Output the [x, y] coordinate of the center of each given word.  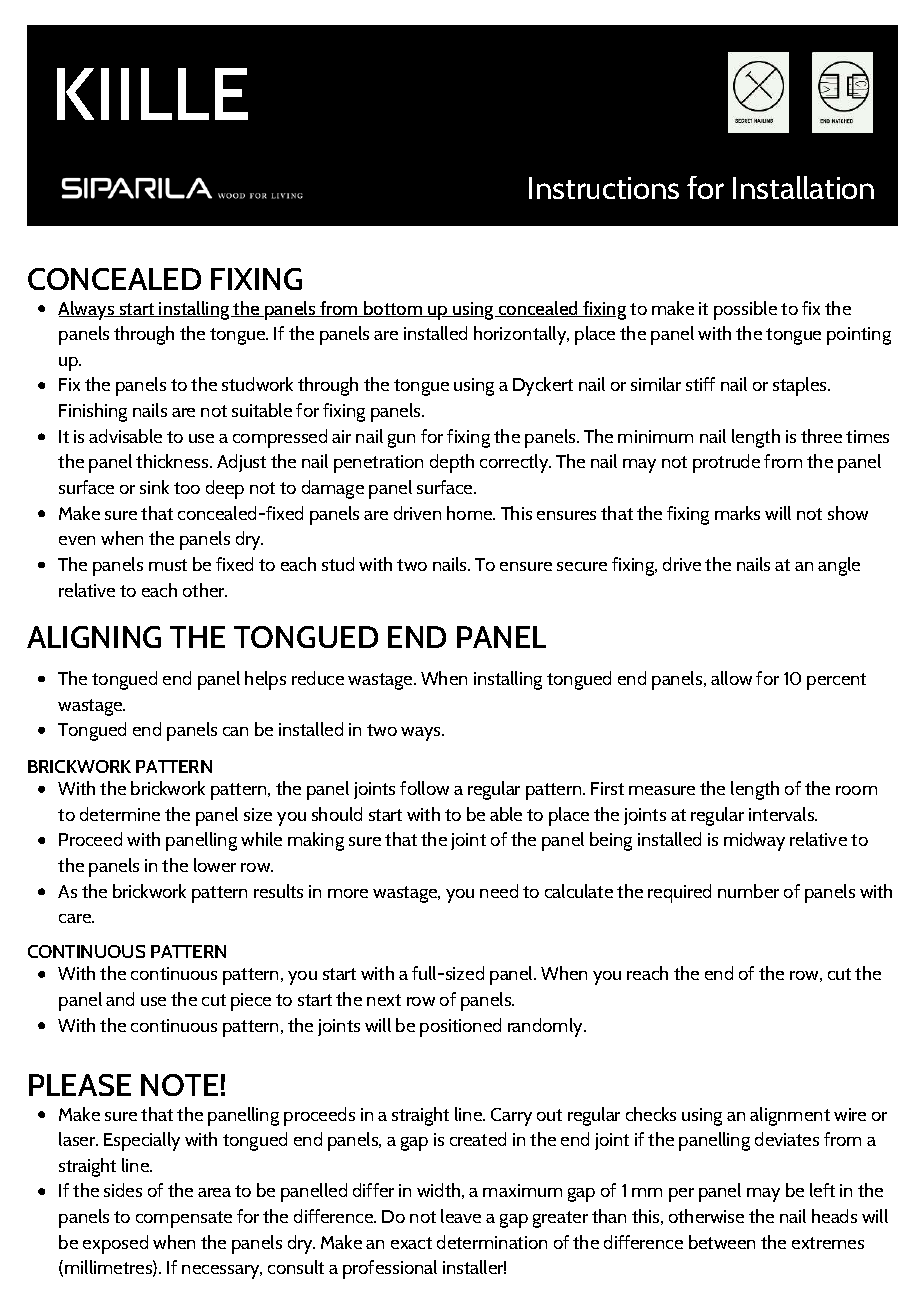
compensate [184, 1219]
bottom [393, 309]
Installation [803, 187]
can [235, 731]
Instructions [604, 188]
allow [731, 678]
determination [492, 1242]
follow [424, 788]
